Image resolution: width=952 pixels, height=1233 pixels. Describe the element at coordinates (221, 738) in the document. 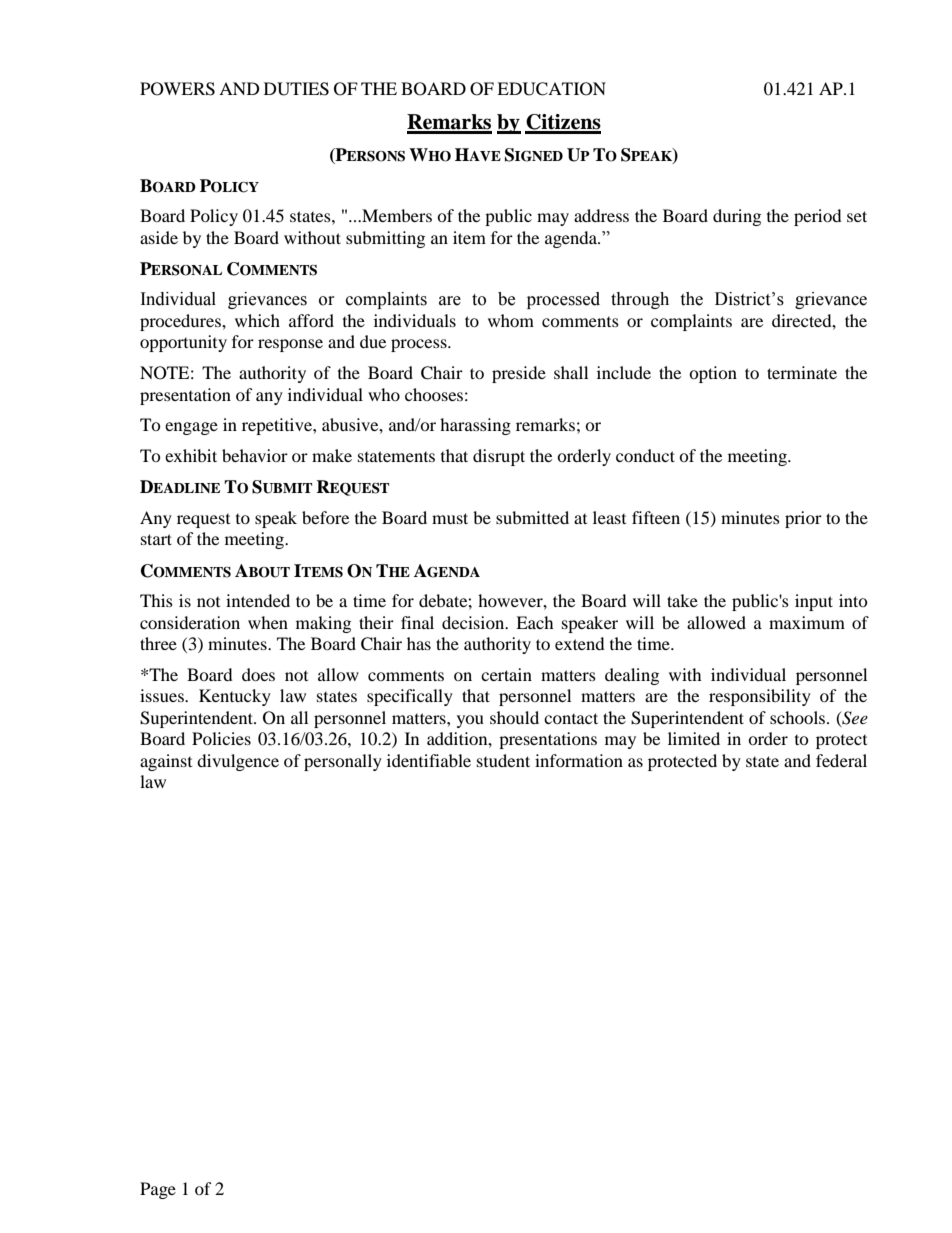

I see `Policies` at that location.
